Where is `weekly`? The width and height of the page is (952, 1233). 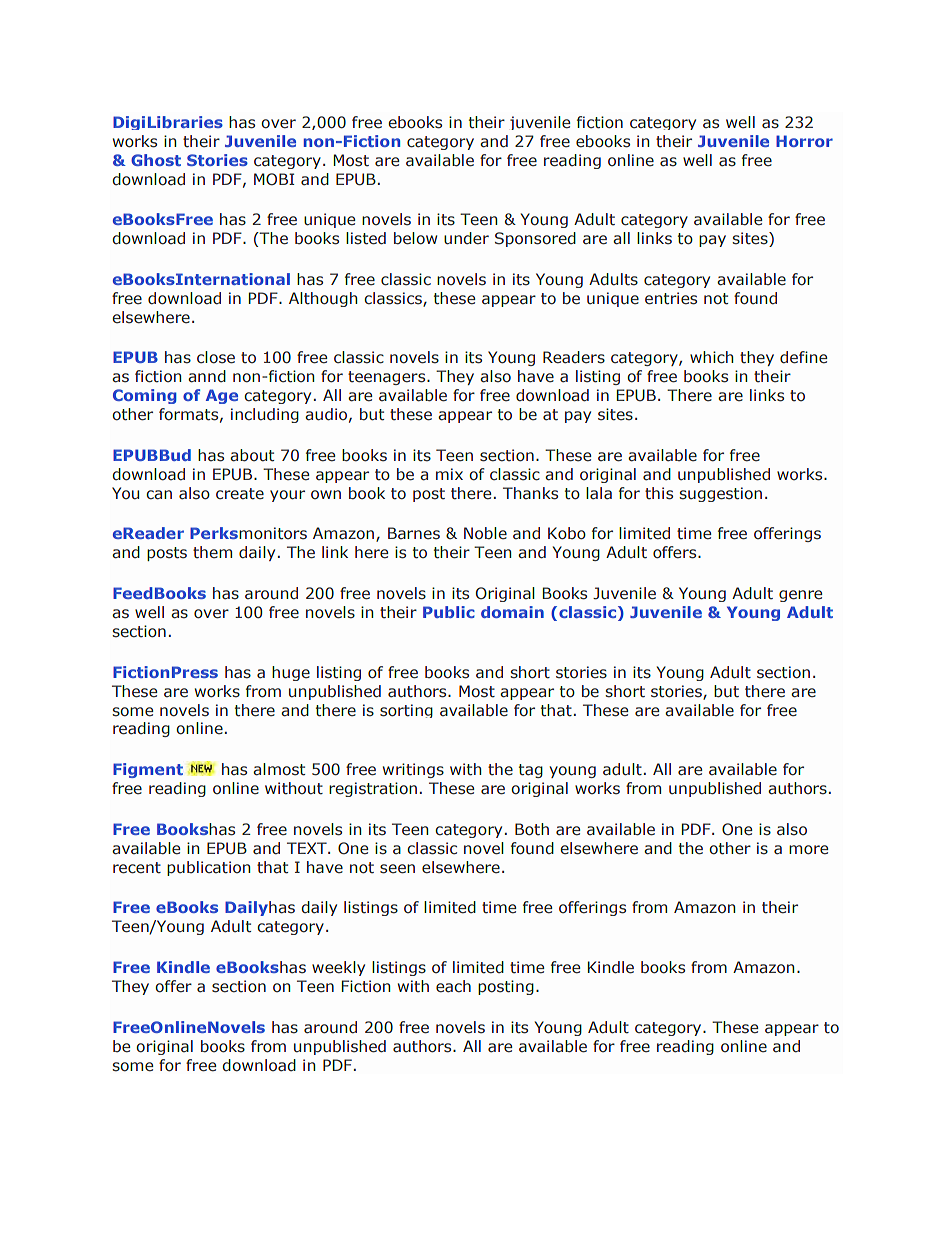 weekly is located at coordinates (338, 968).
